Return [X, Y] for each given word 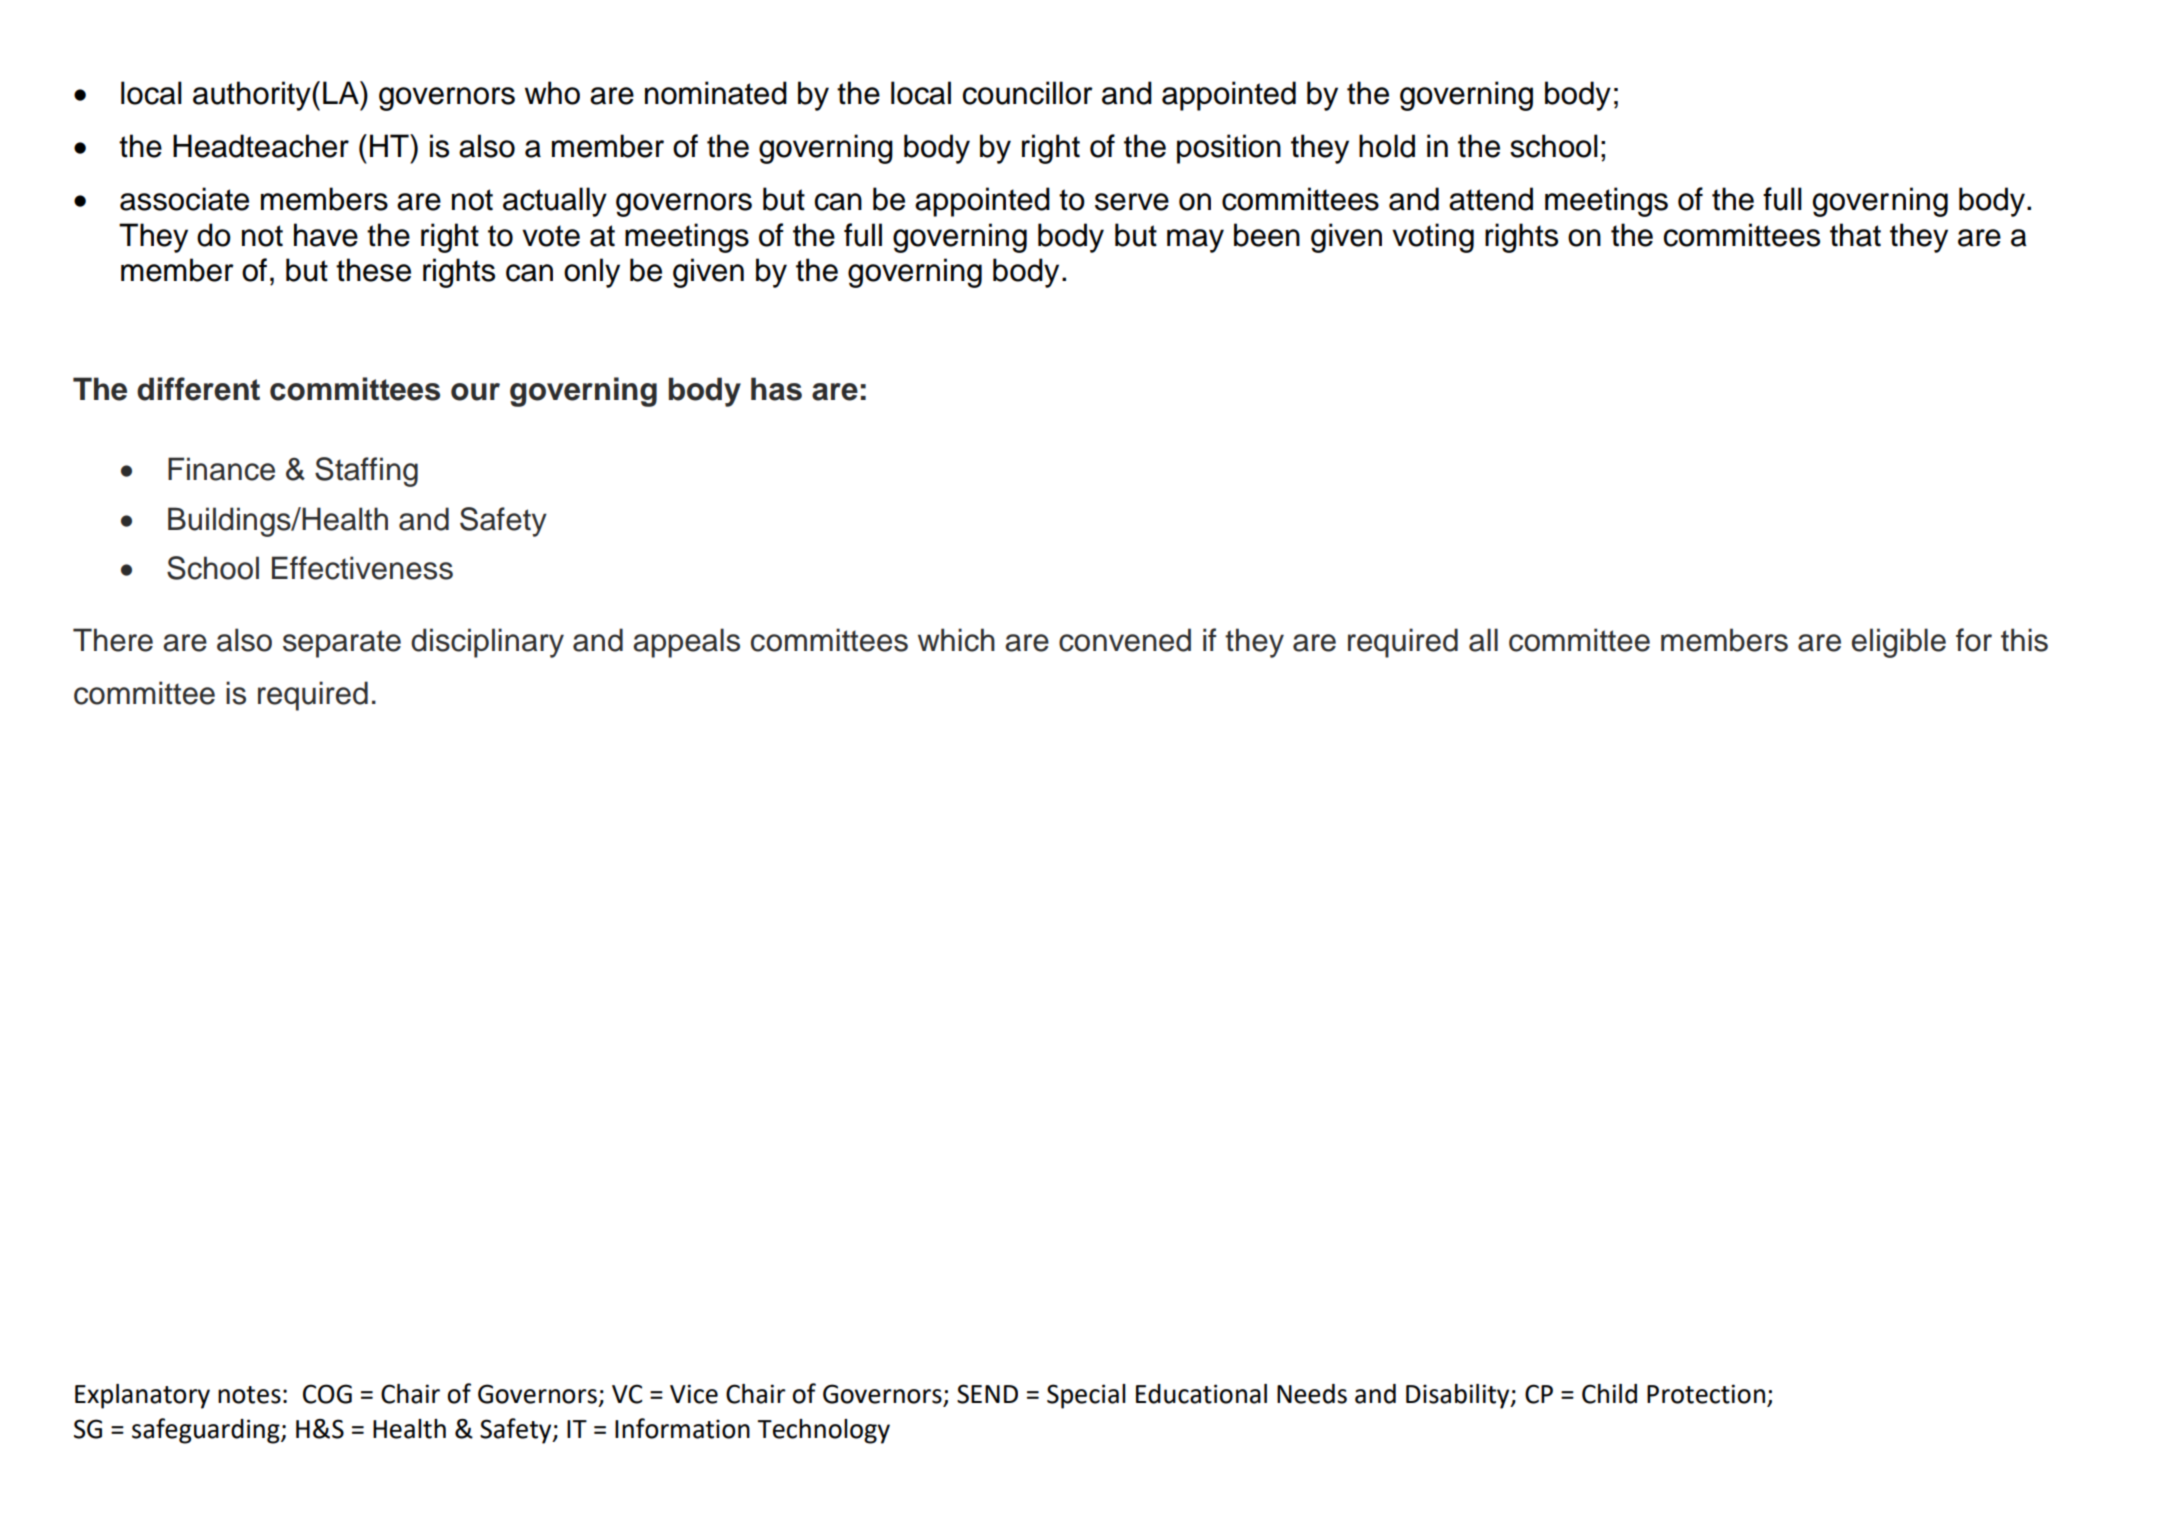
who [552, 93]
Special [1086, 1396]
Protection [1706, 1394]
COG [327, 1394]
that [1855, 235]
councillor [1027, 93]
